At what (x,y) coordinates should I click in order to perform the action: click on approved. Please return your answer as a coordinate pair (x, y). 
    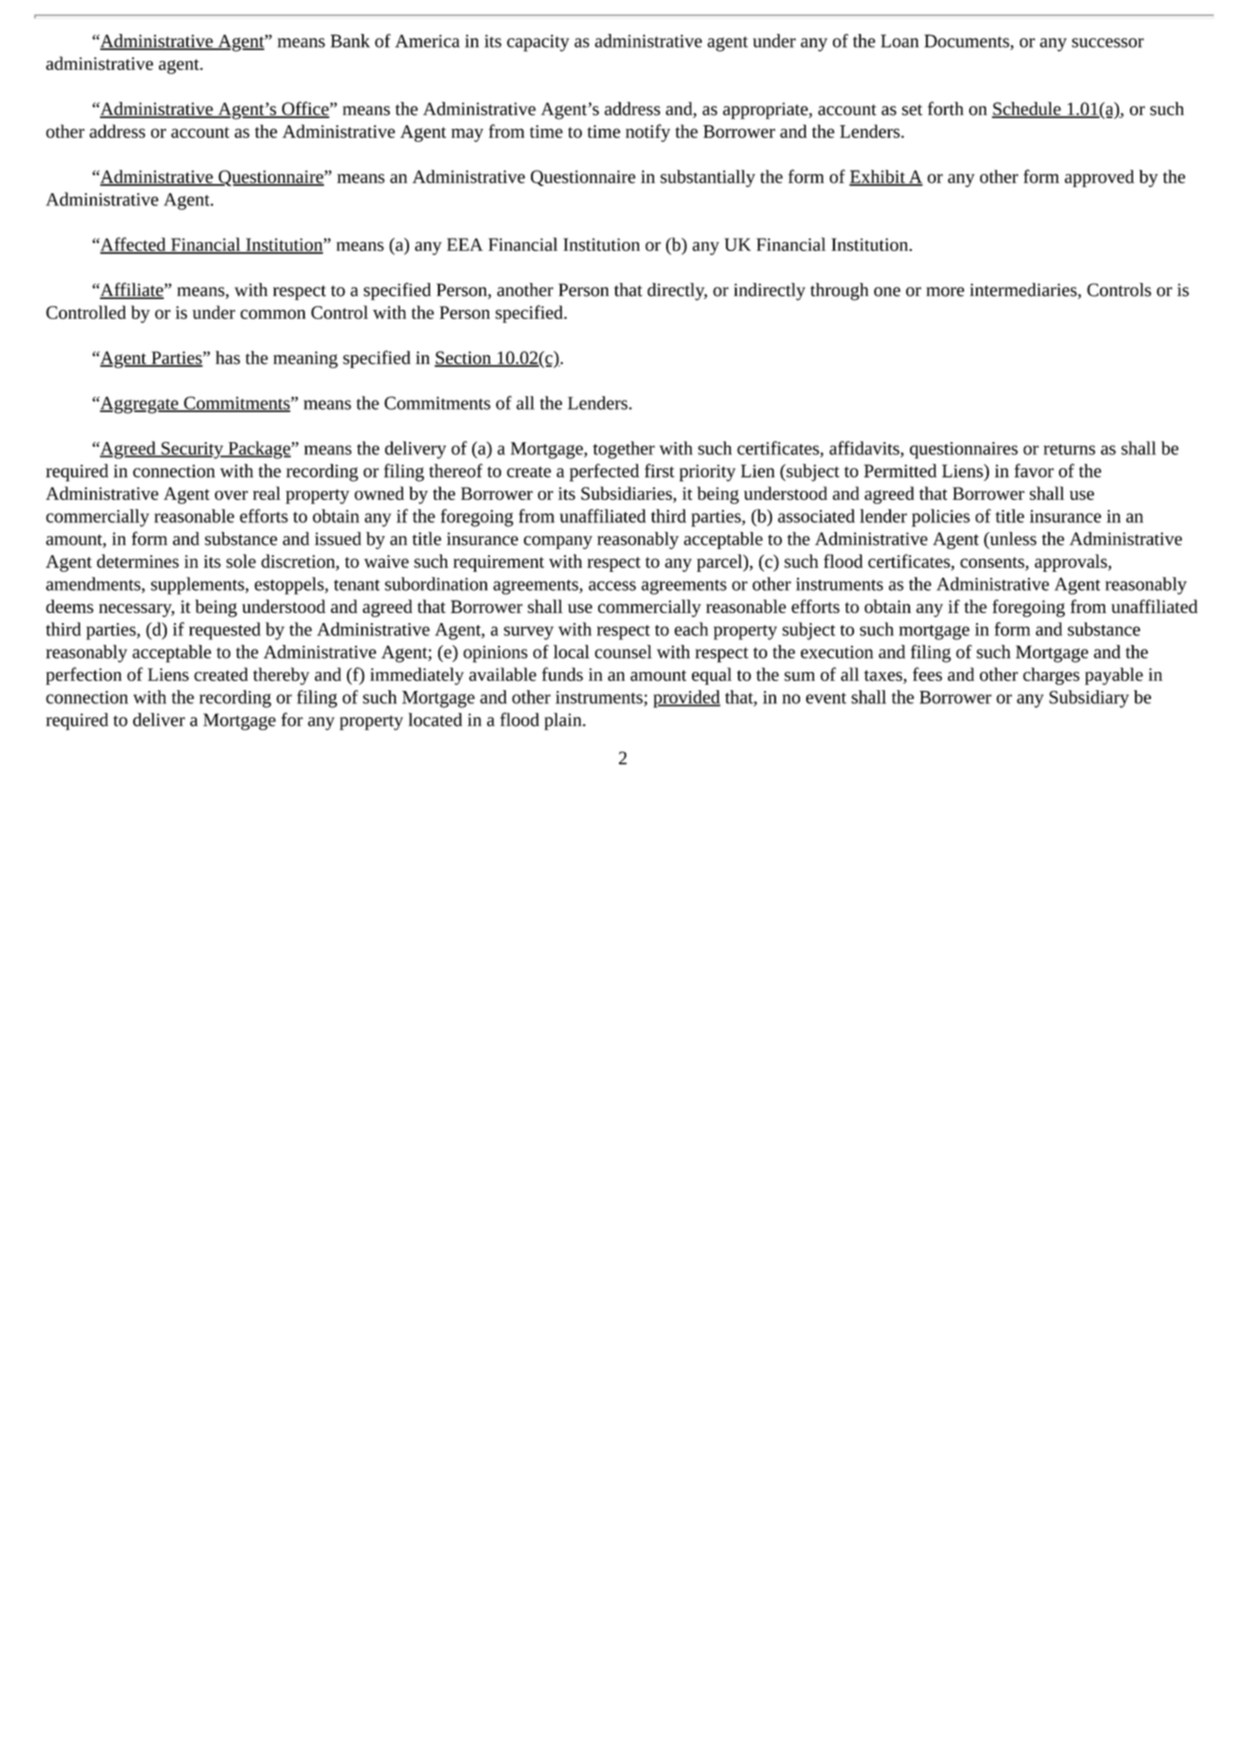
    Looking at the image, I should click on (1099, 178).
